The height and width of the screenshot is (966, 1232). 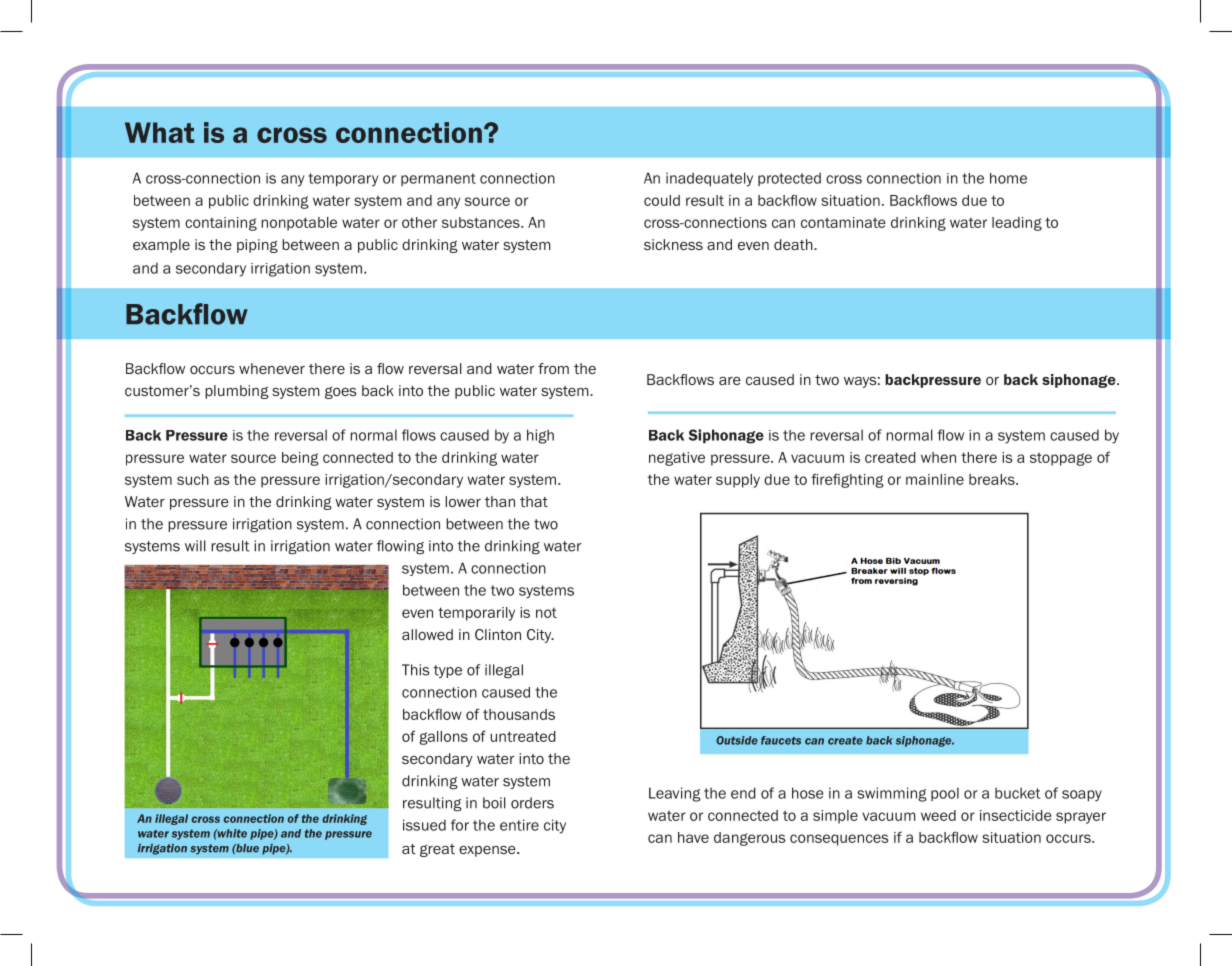 I want to click on This, so click(x=415, y=670).
